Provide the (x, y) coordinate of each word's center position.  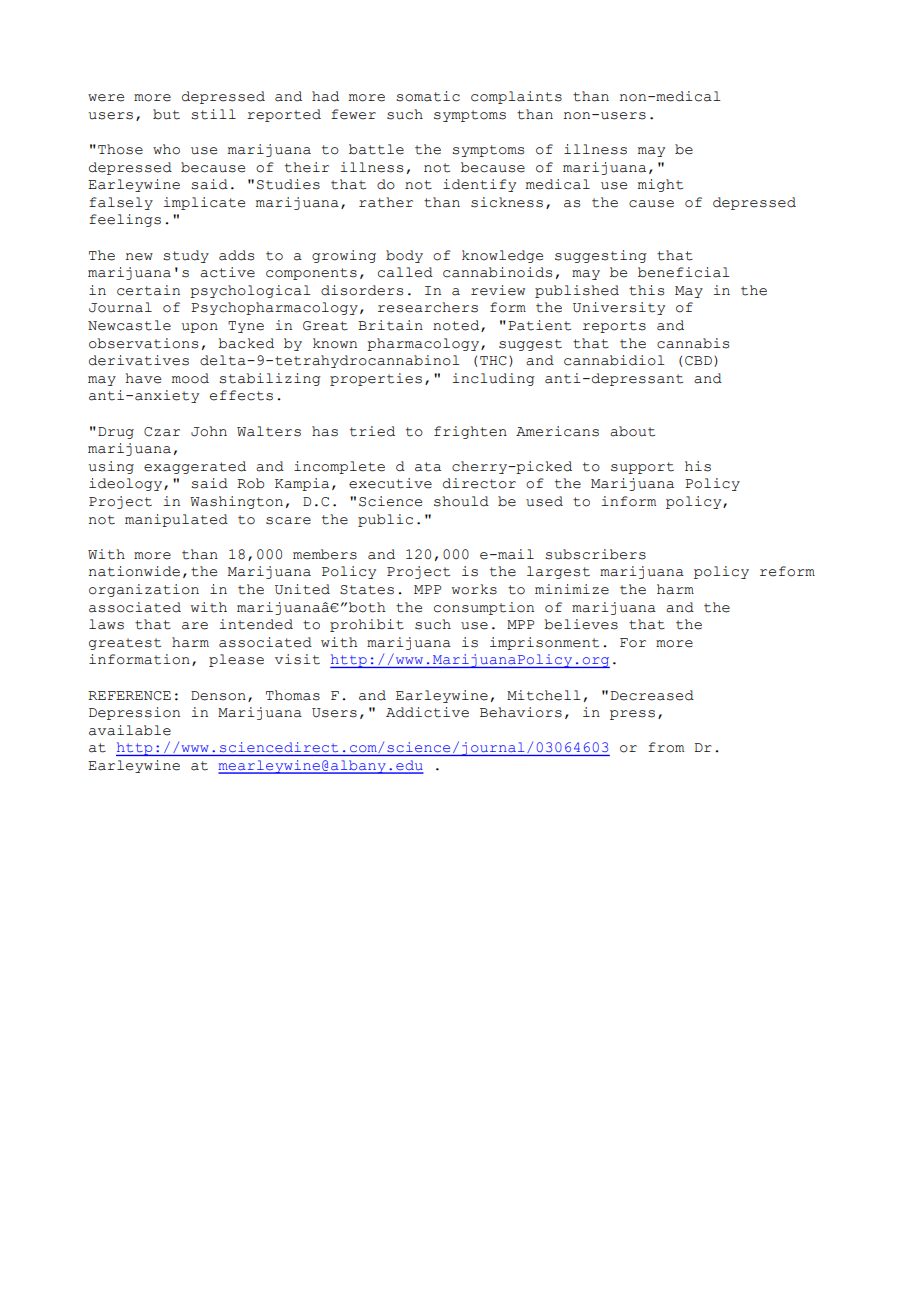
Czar (162, 432)
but (166, 114)
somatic (428, 96)
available (130, 730)
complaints (516, 97)
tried (372, 431)
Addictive (427, 712)
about (632, 431)
